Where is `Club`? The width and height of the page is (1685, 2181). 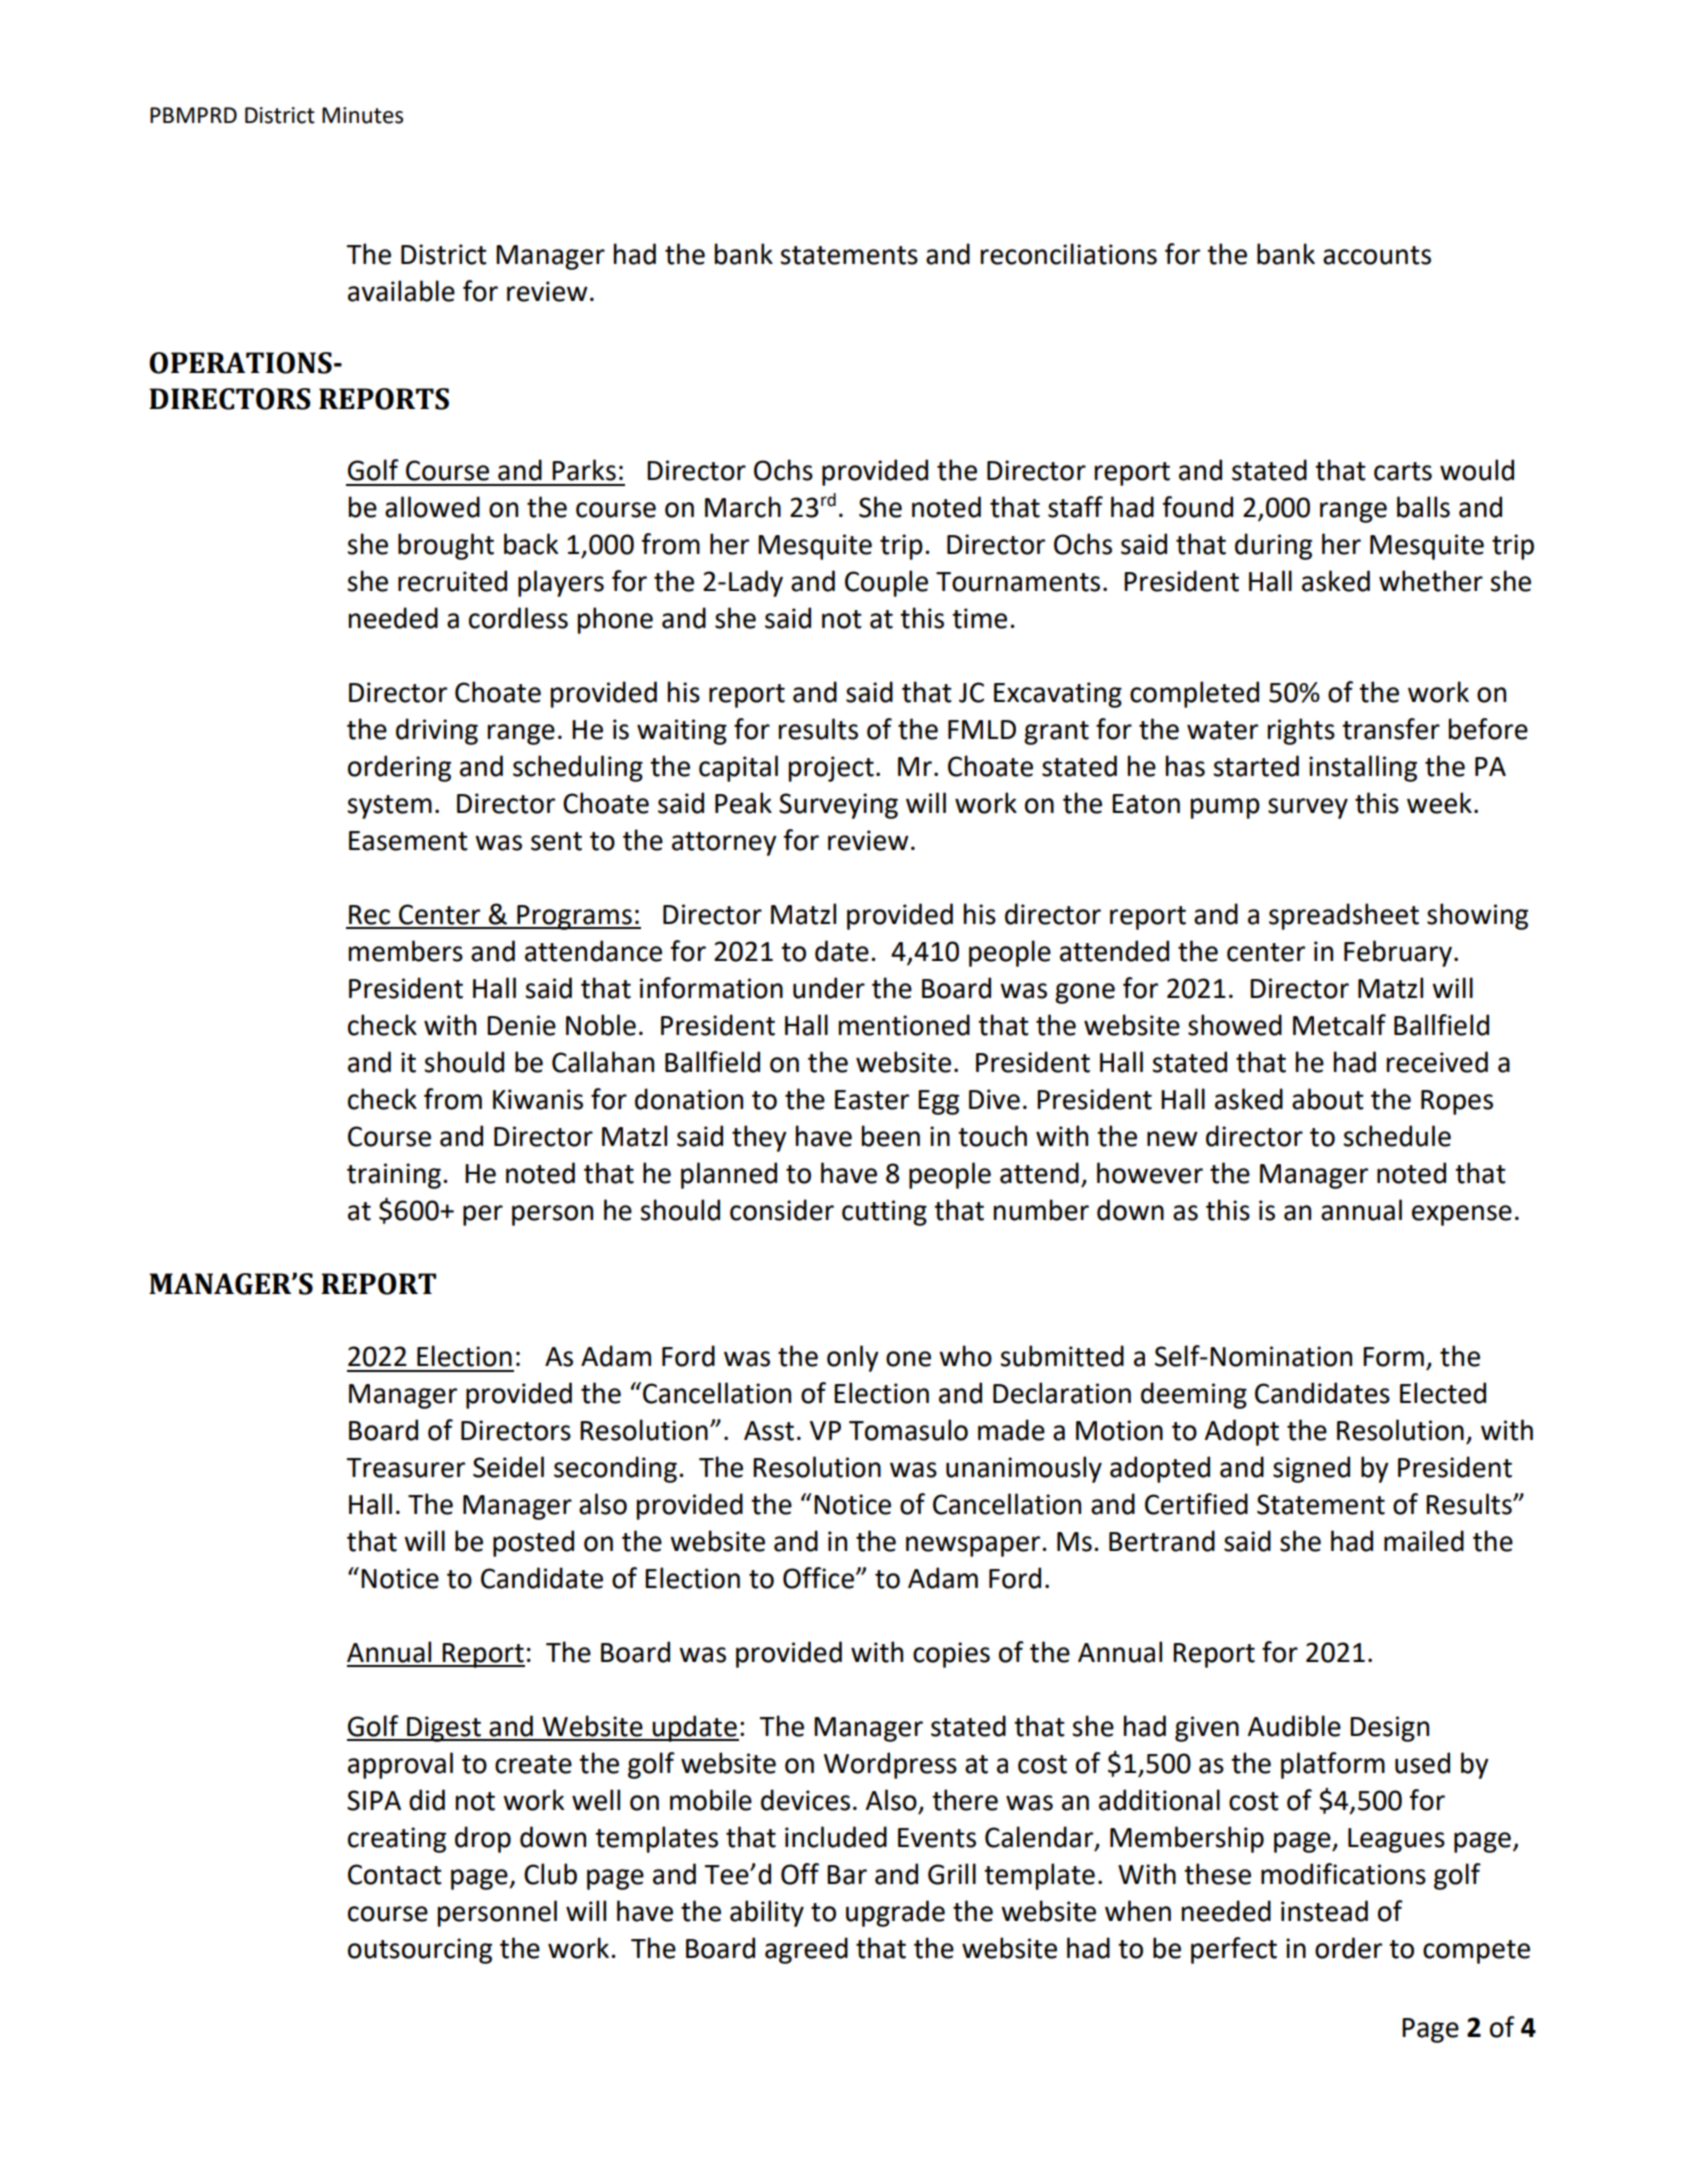 Club is located at coordinates (550, 1874).
